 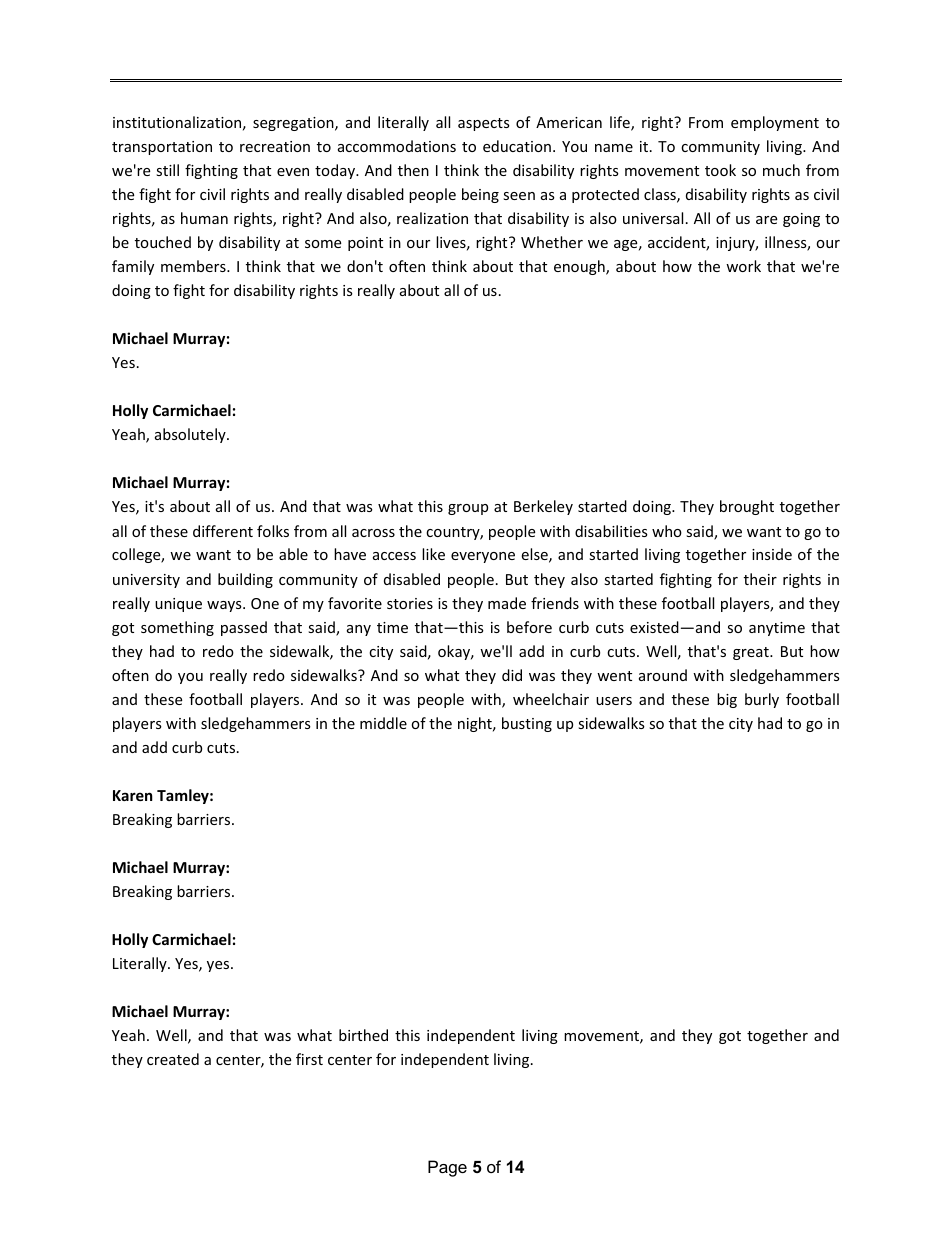 What do you see at coordinates (244, 628) in the page?
I see `passed` at bounding box center [244, 628].
